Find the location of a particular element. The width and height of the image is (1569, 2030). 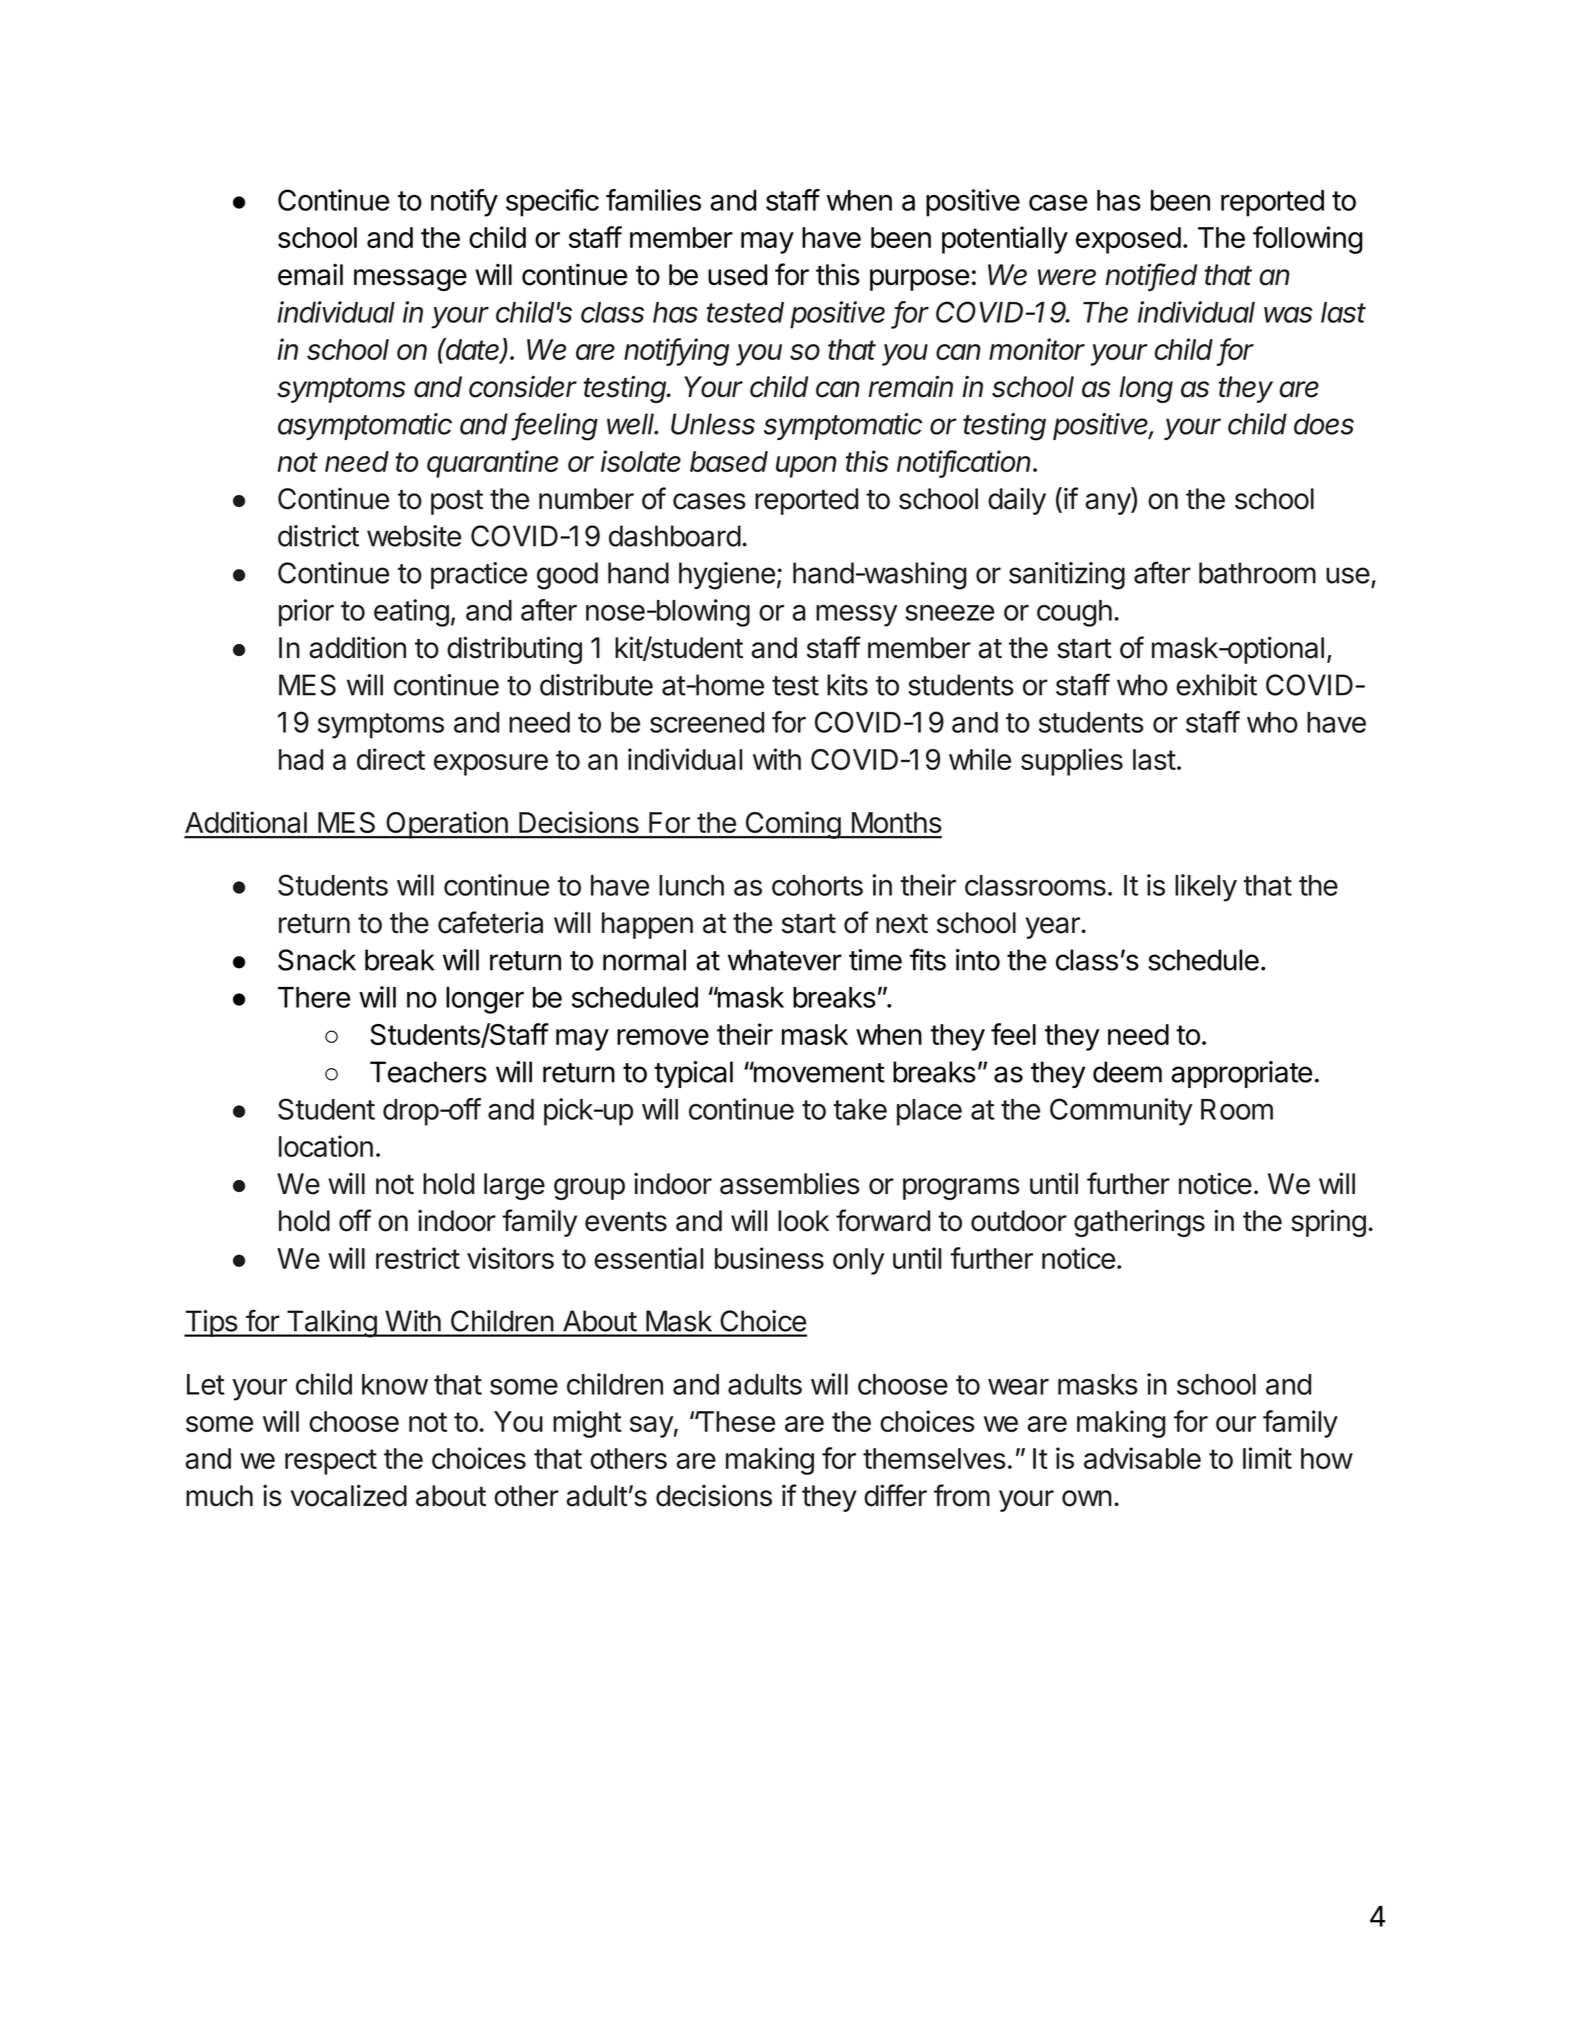

These is located at coordinates (735, 1421).
